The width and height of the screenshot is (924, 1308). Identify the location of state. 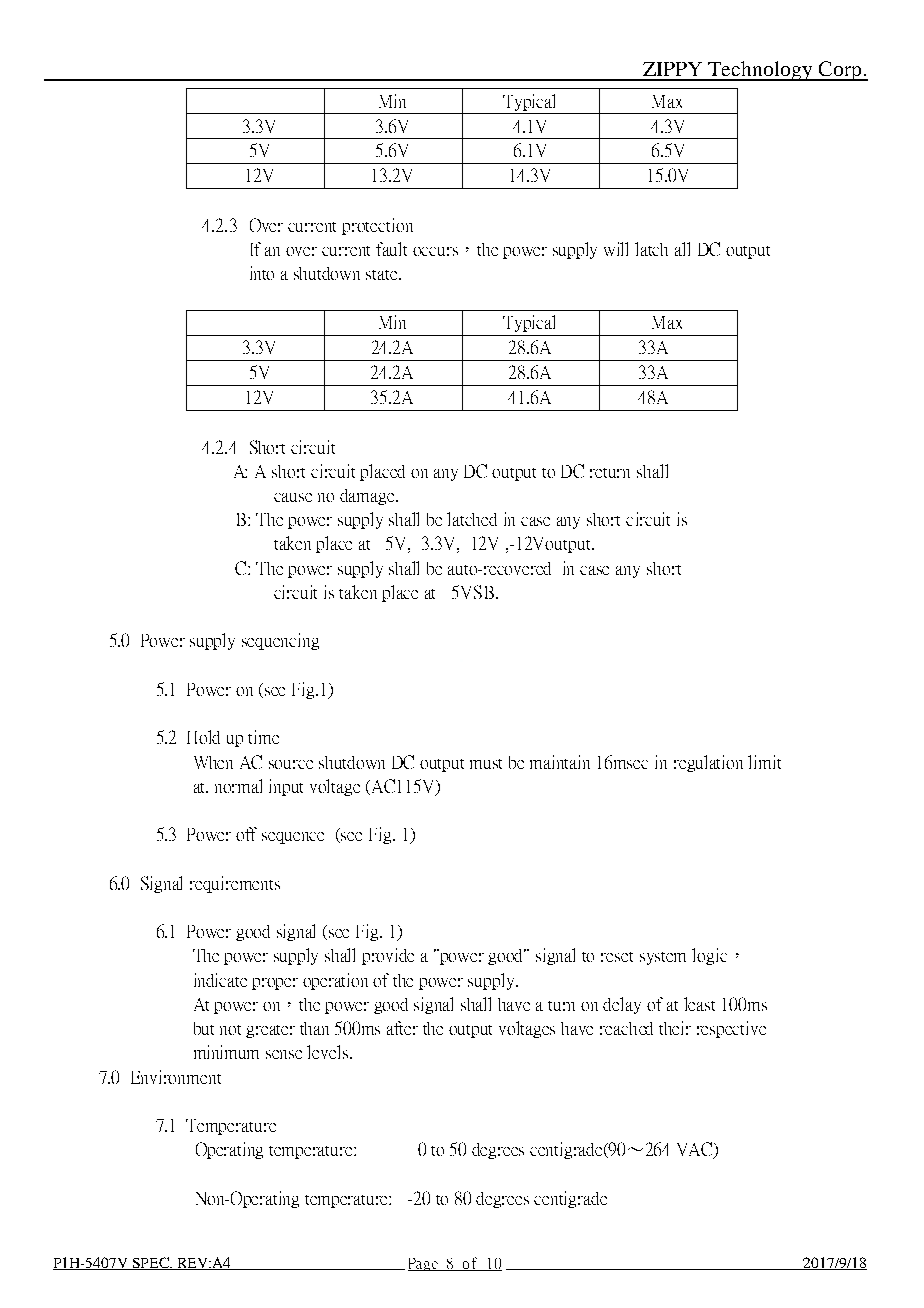
(383, 275).
